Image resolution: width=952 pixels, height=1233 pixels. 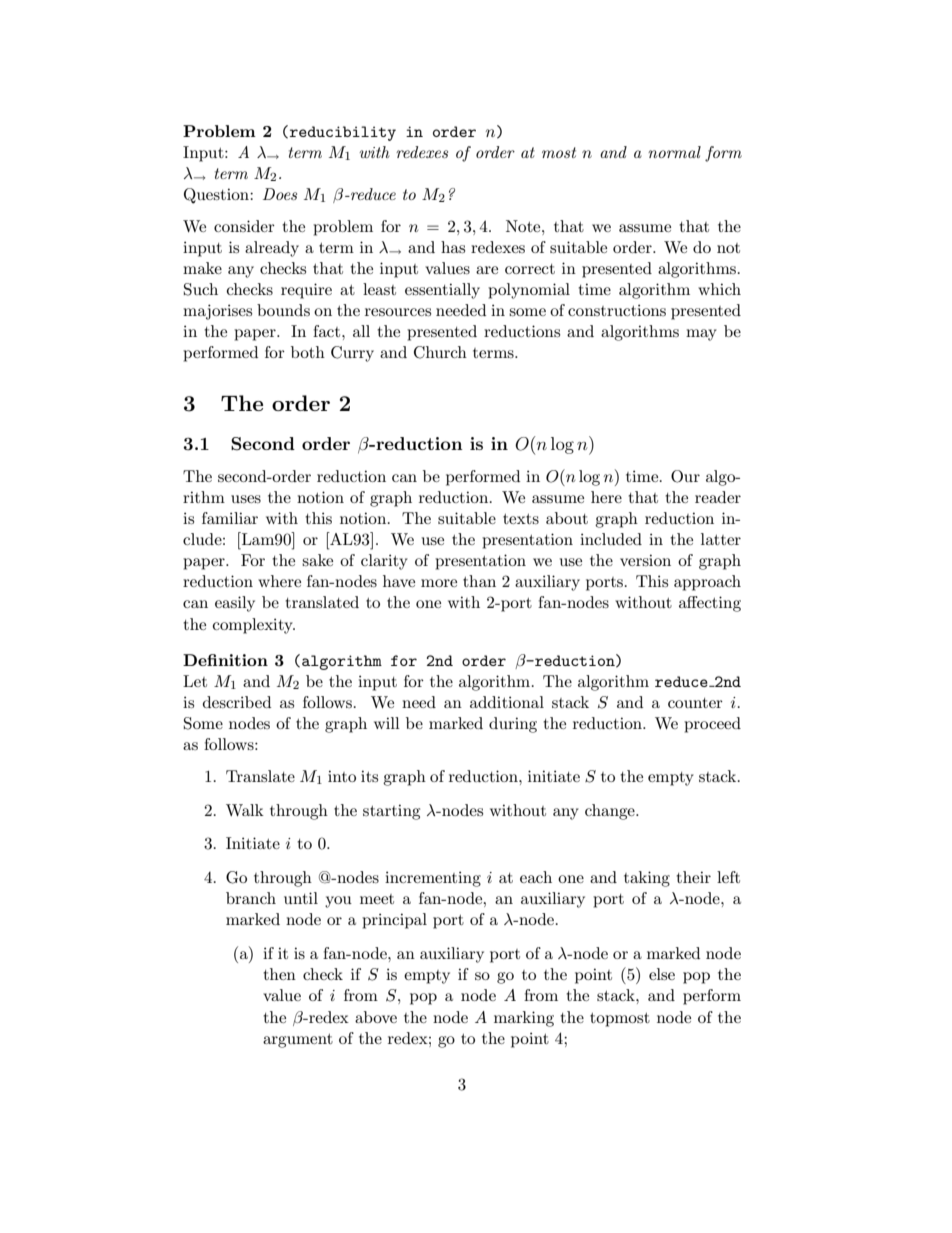 What do you see at coordinates (283, 310) in the screenshot?
I see `bounds` at bounding box center [283, 310].
